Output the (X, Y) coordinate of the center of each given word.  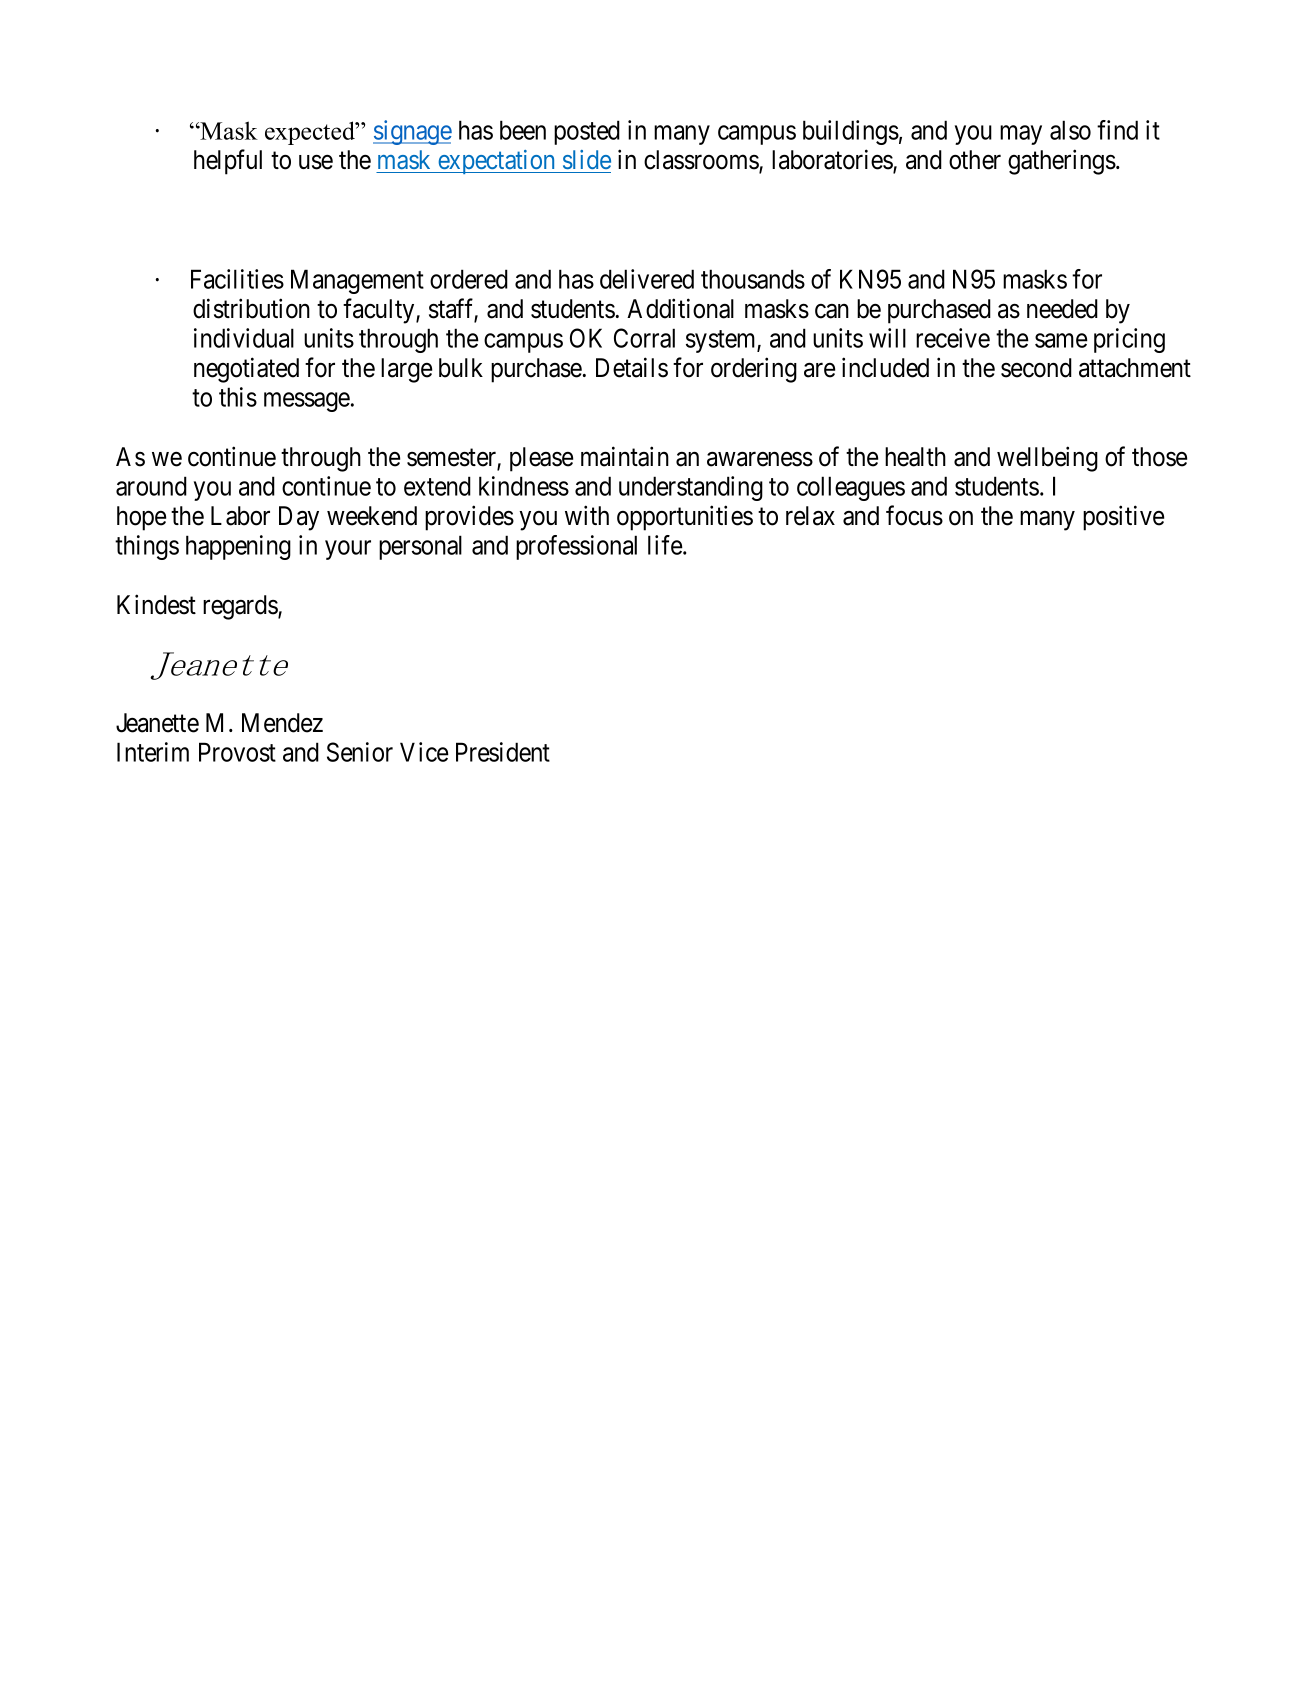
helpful (228, 162)
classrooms (702, 161)
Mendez (282, 723)
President (503, 752)
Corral (644, 338)
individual (244, 338)
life (666, 545)
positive (1123, 518)
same (1061, 340)
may (1021, 135)
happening (238, 547)
